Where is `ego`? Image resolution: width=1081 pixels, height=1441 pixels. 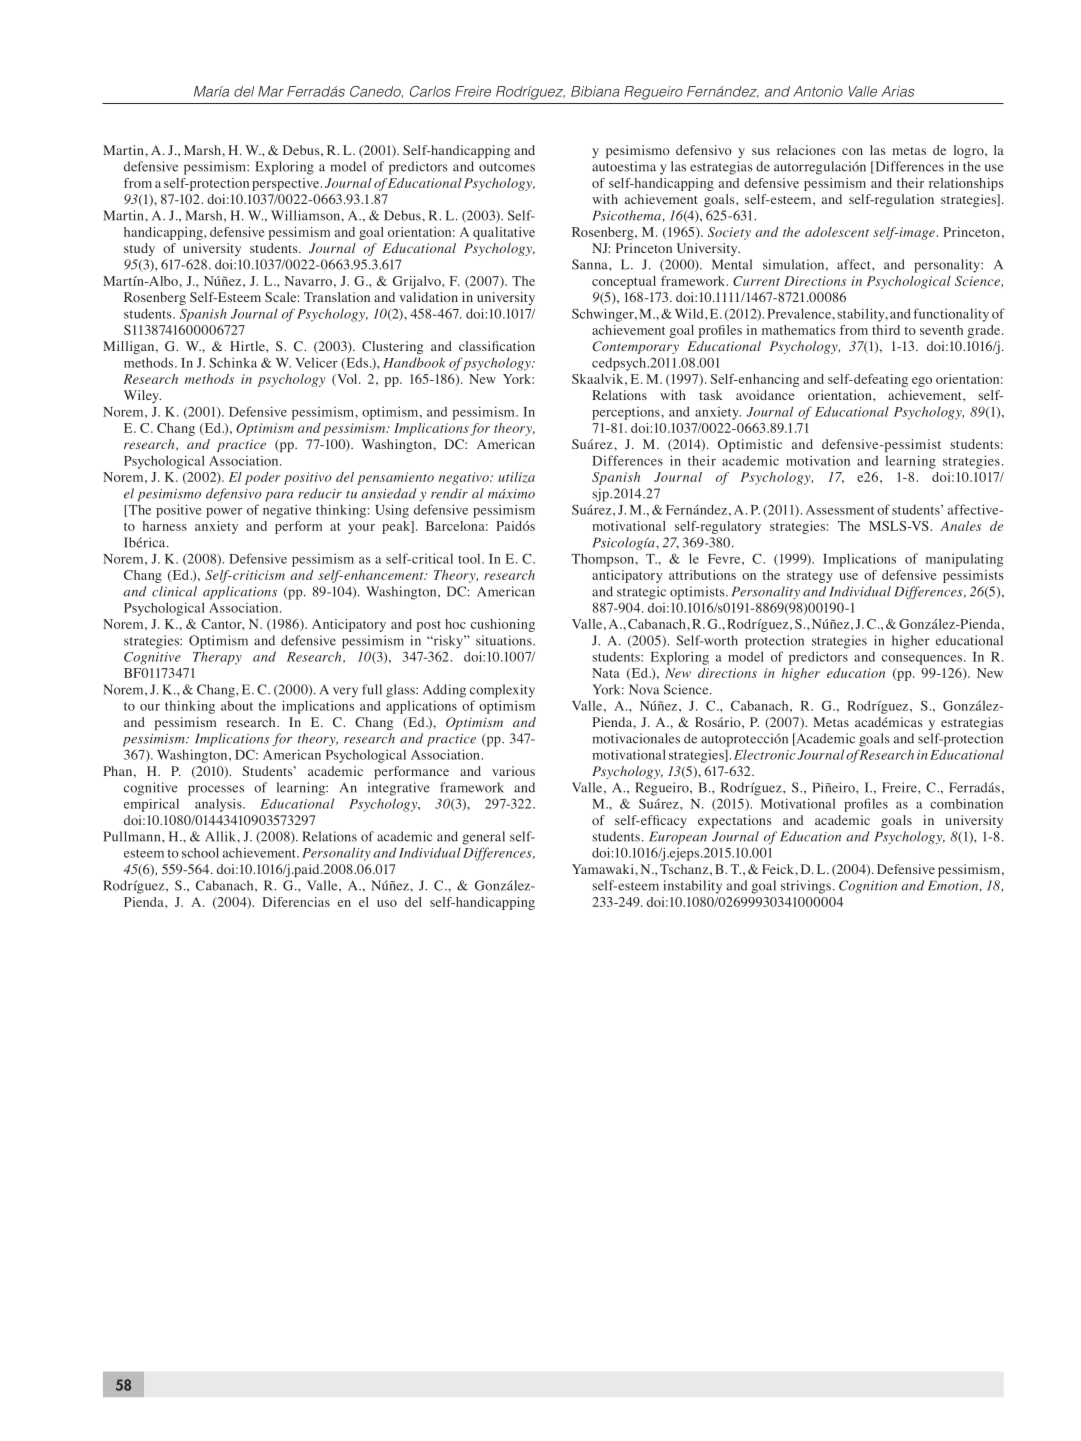
ego is located at coordinates (922, 382).
